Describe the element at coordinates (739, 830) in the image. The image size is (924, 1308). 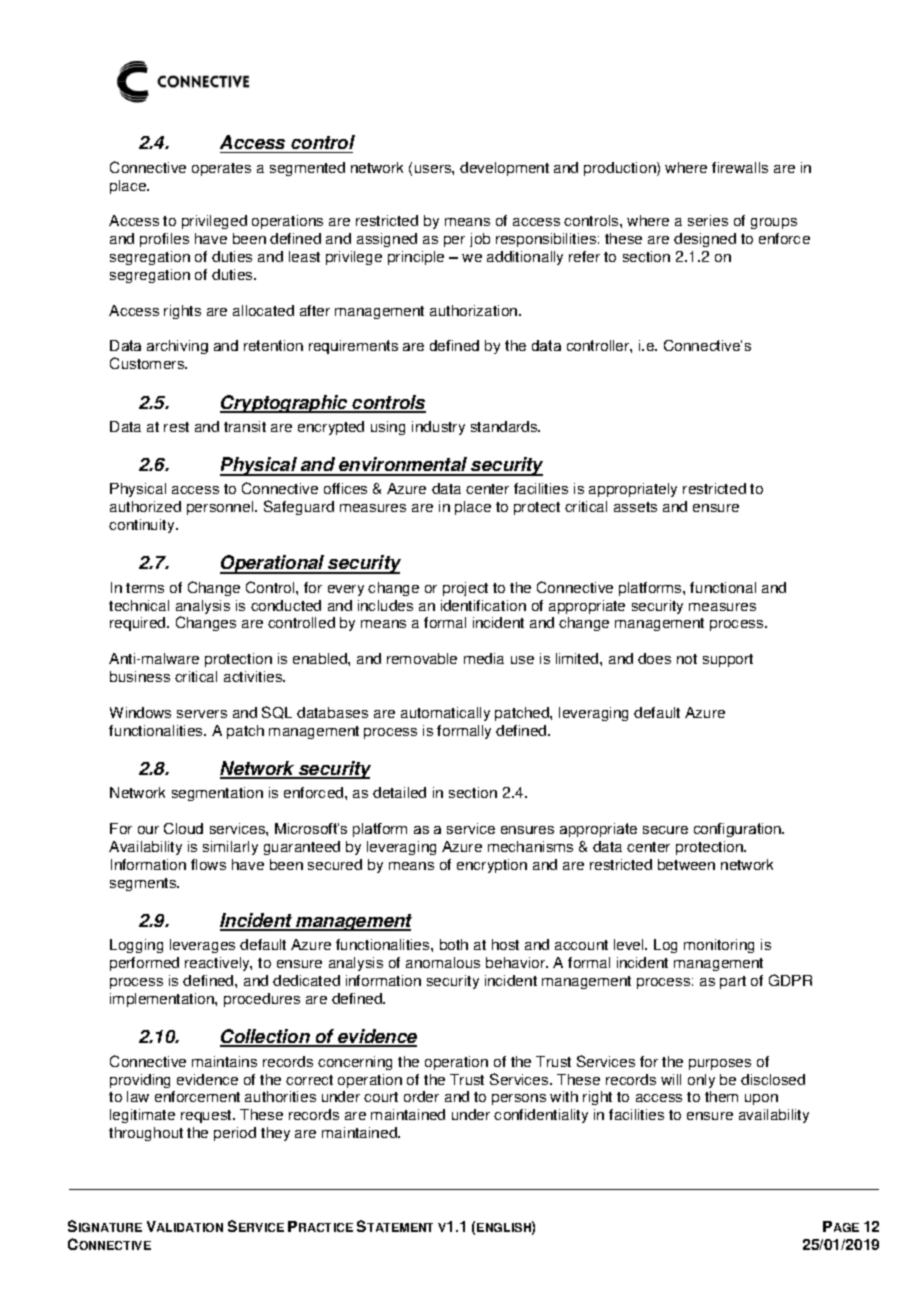
I see `configuration` at that location.
